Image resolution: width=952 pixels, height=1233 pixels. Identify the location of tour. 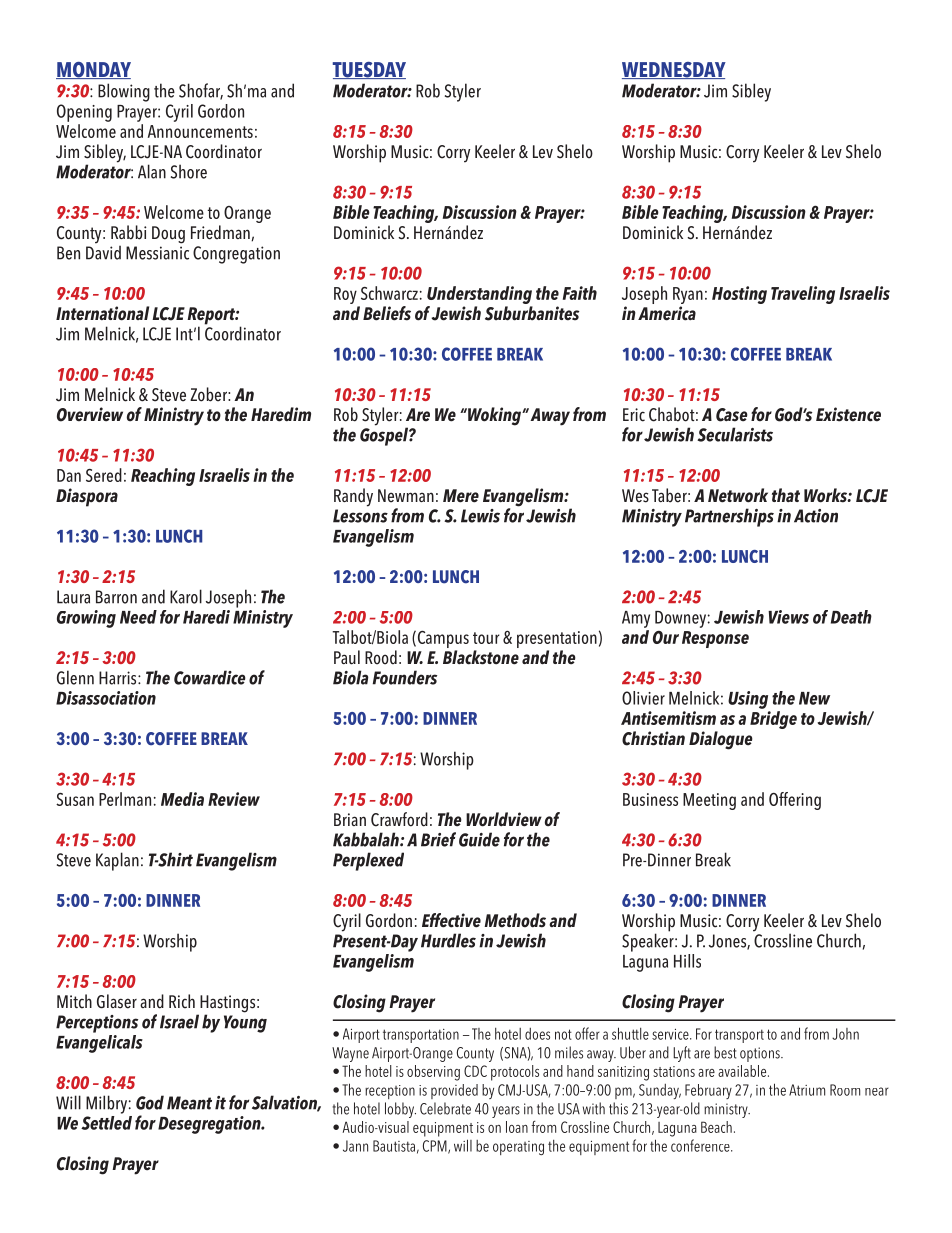
(486, 638).
